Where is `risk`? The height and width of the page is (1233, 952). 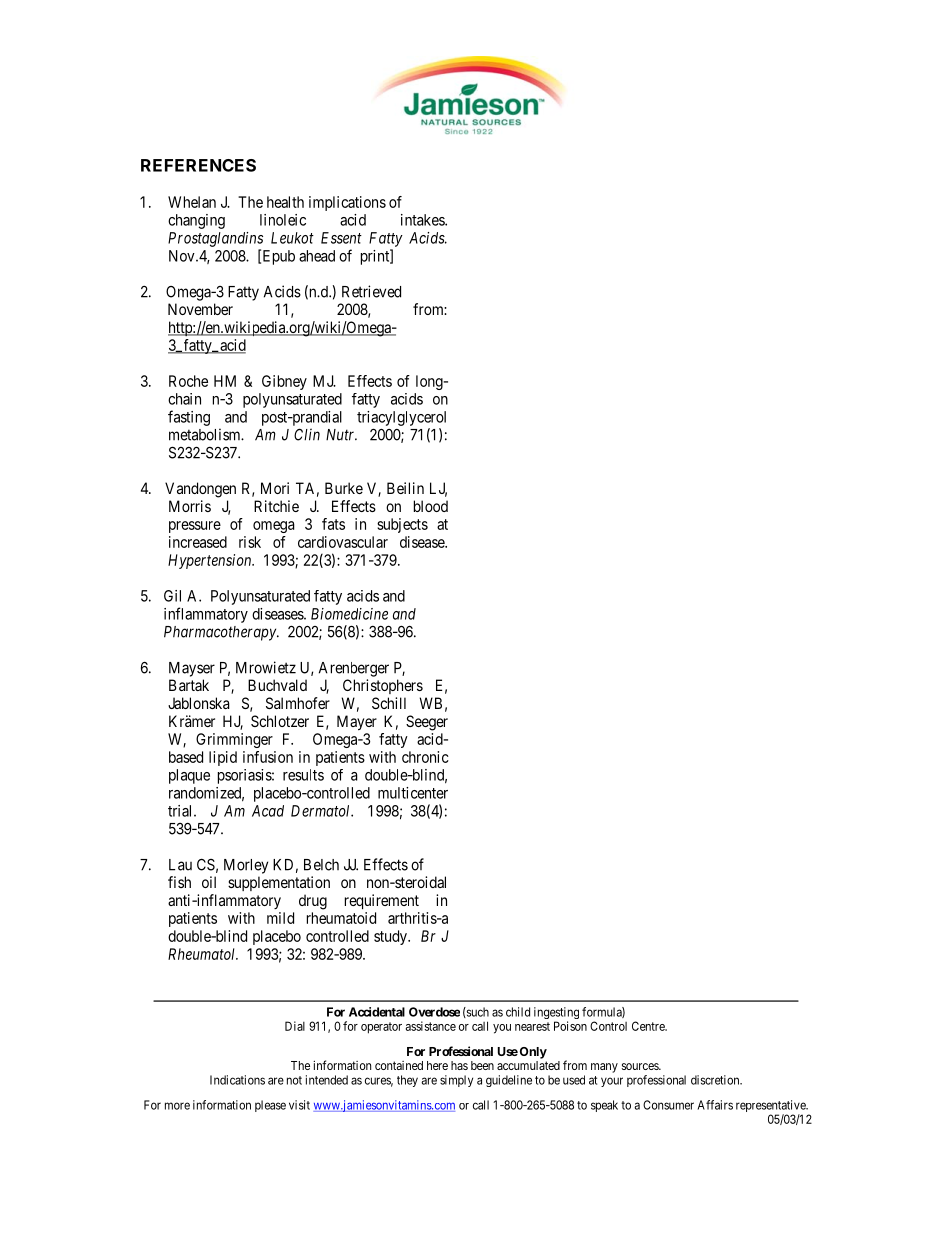
risk is located at coordinates (250, 542).
